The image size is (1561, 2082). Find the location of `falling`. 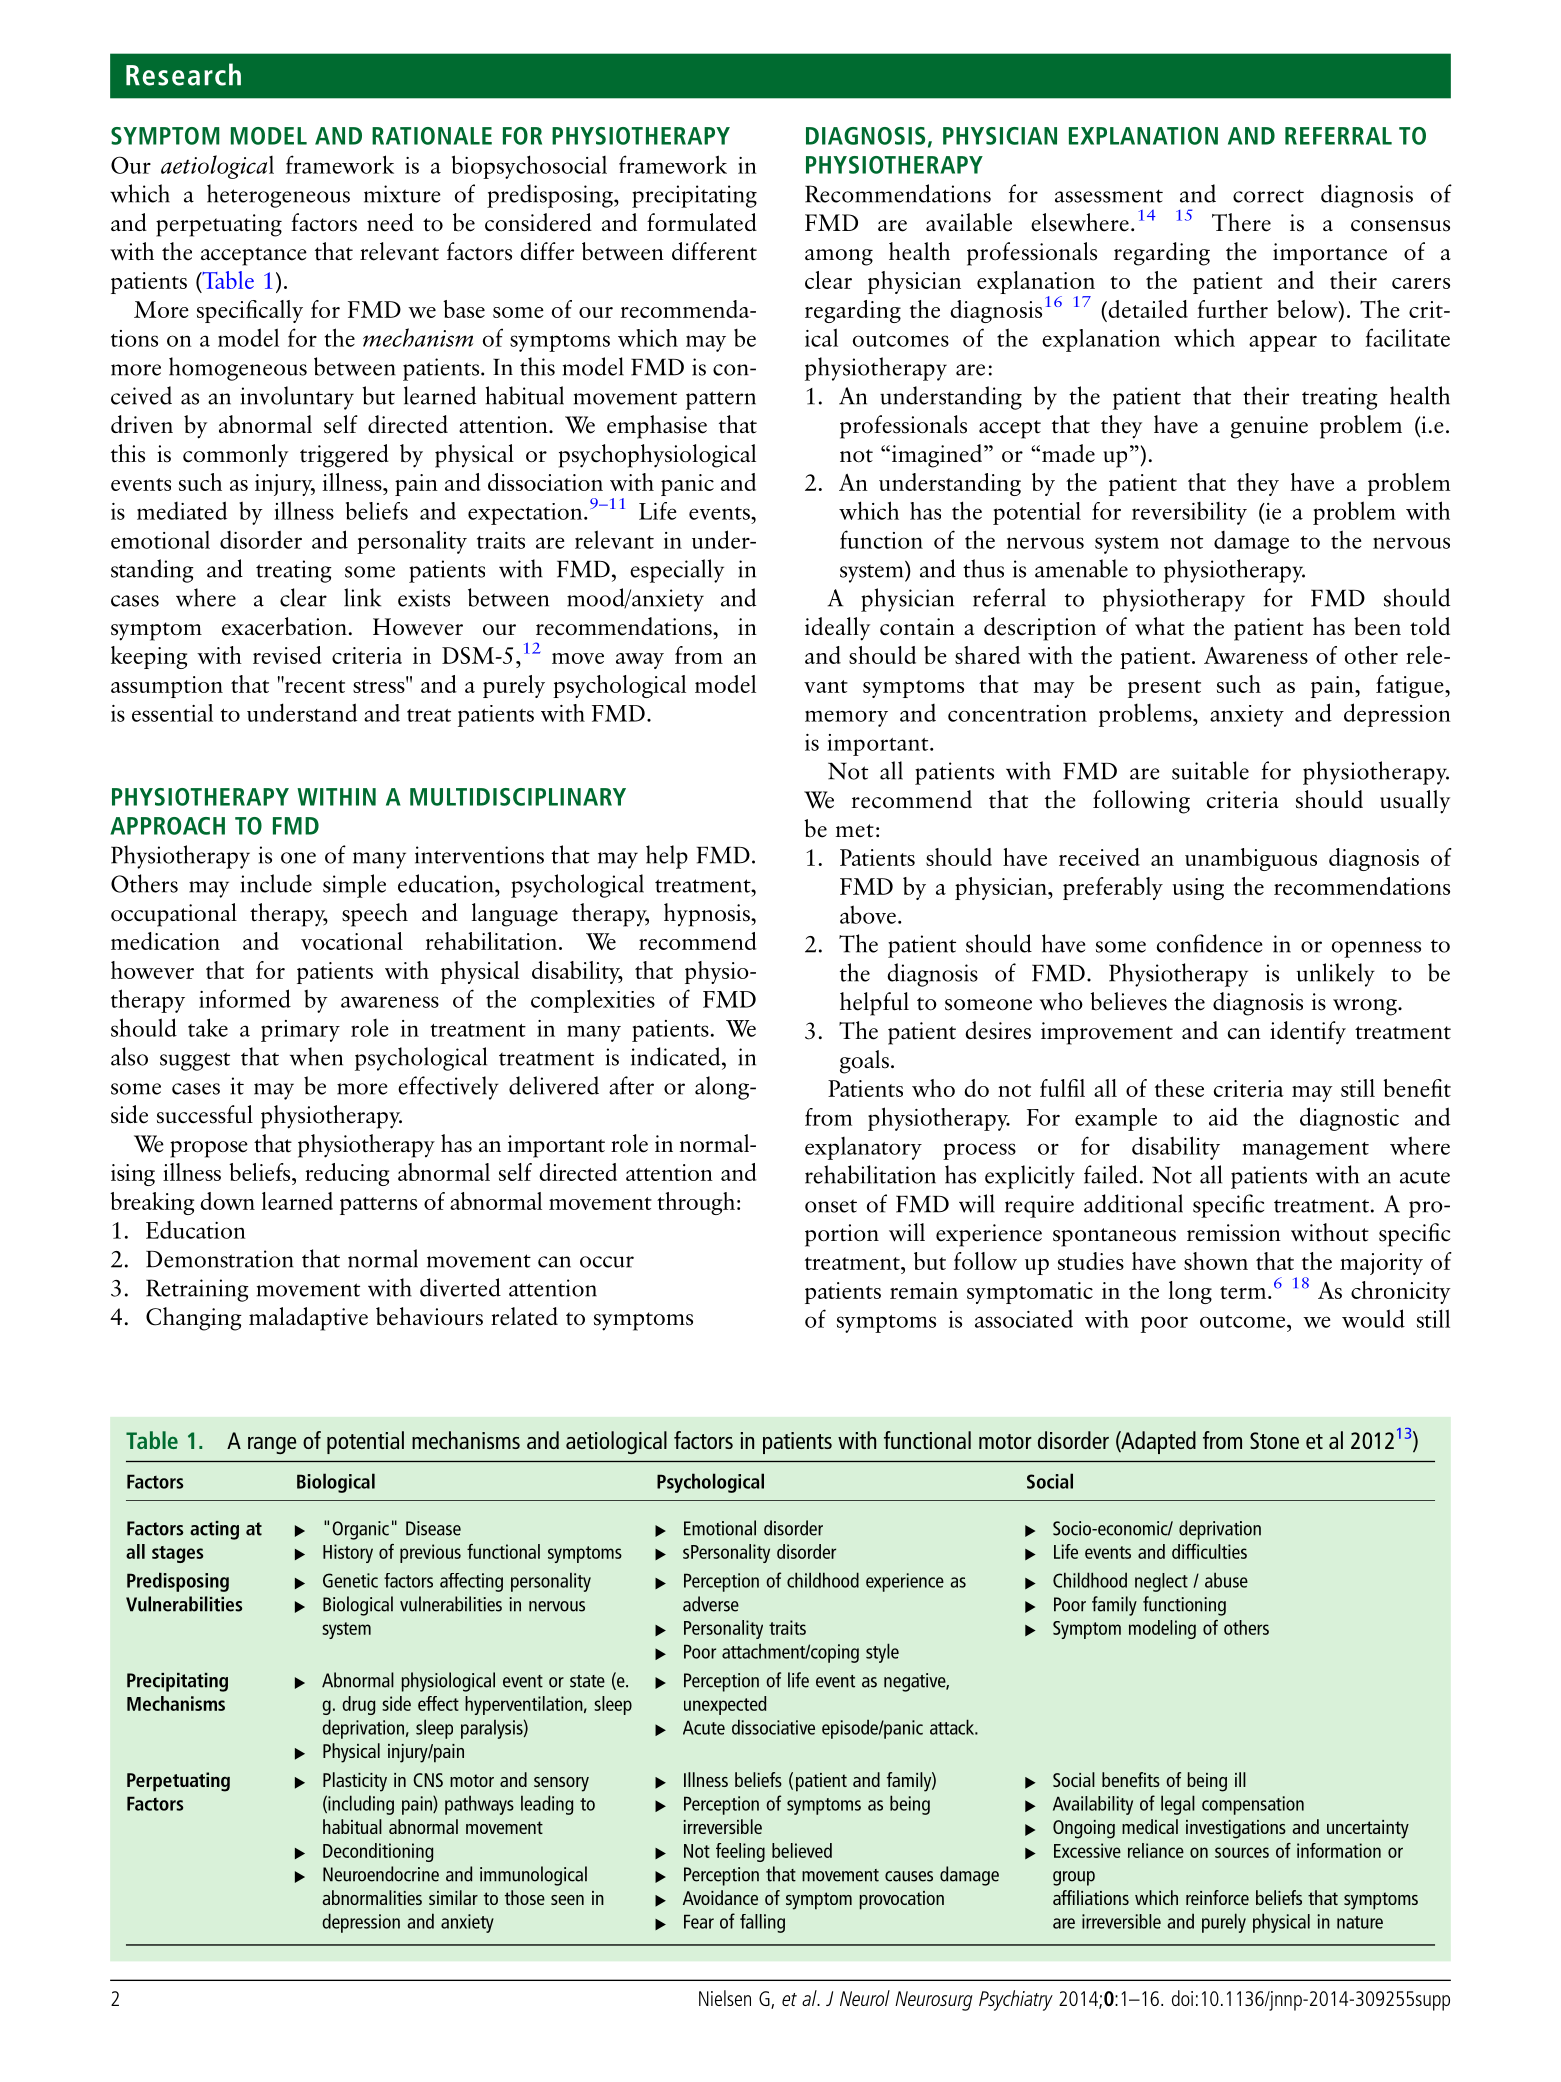

falling is located at coordinates (762, 1923).
